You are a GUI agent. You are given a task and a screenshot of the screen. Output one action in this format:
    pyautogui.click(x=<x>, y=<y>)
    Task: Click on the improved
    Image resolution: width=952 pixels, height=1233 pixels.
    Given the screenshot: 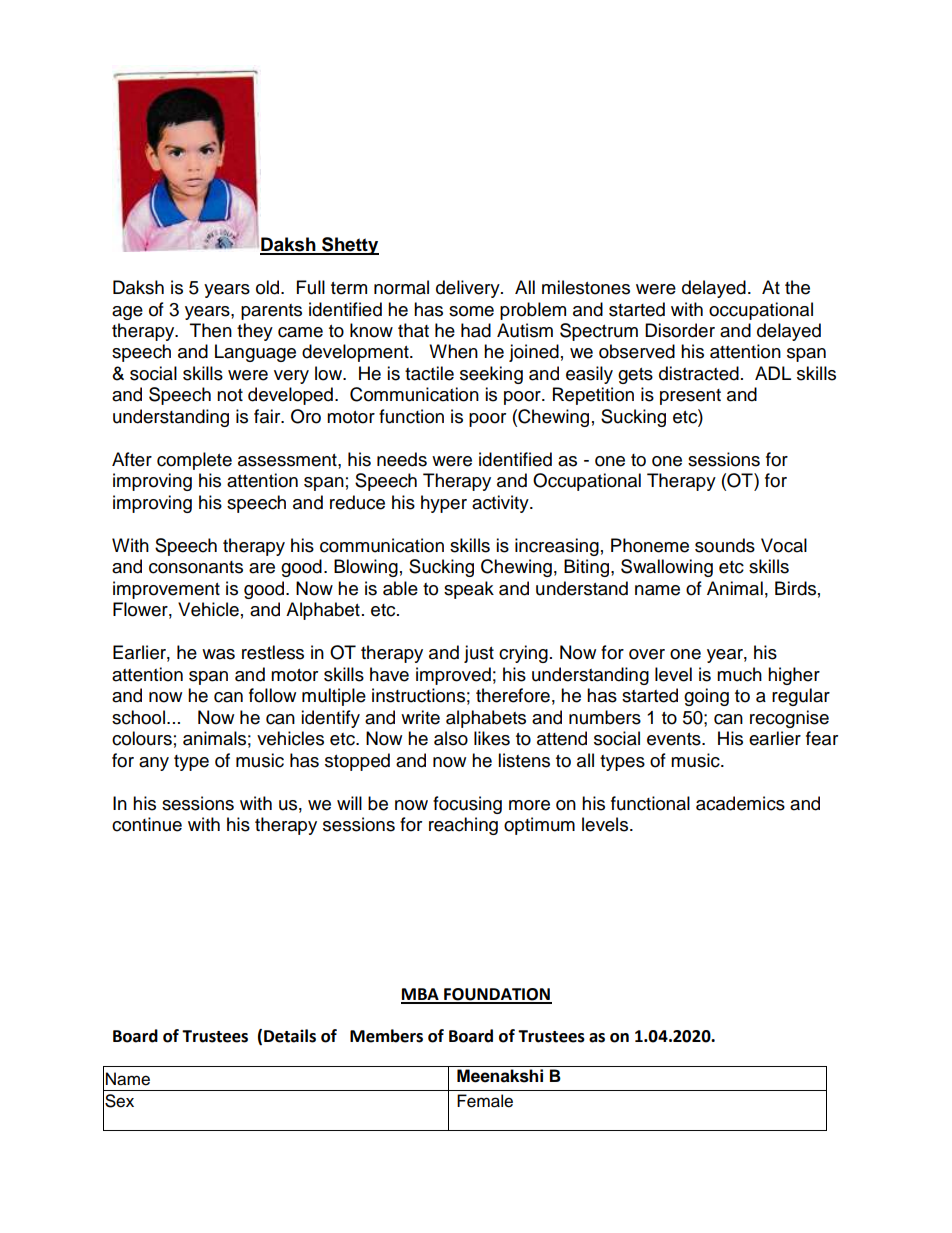 What is the action you would take?
    pyautogui.click(x=453, y=676)
